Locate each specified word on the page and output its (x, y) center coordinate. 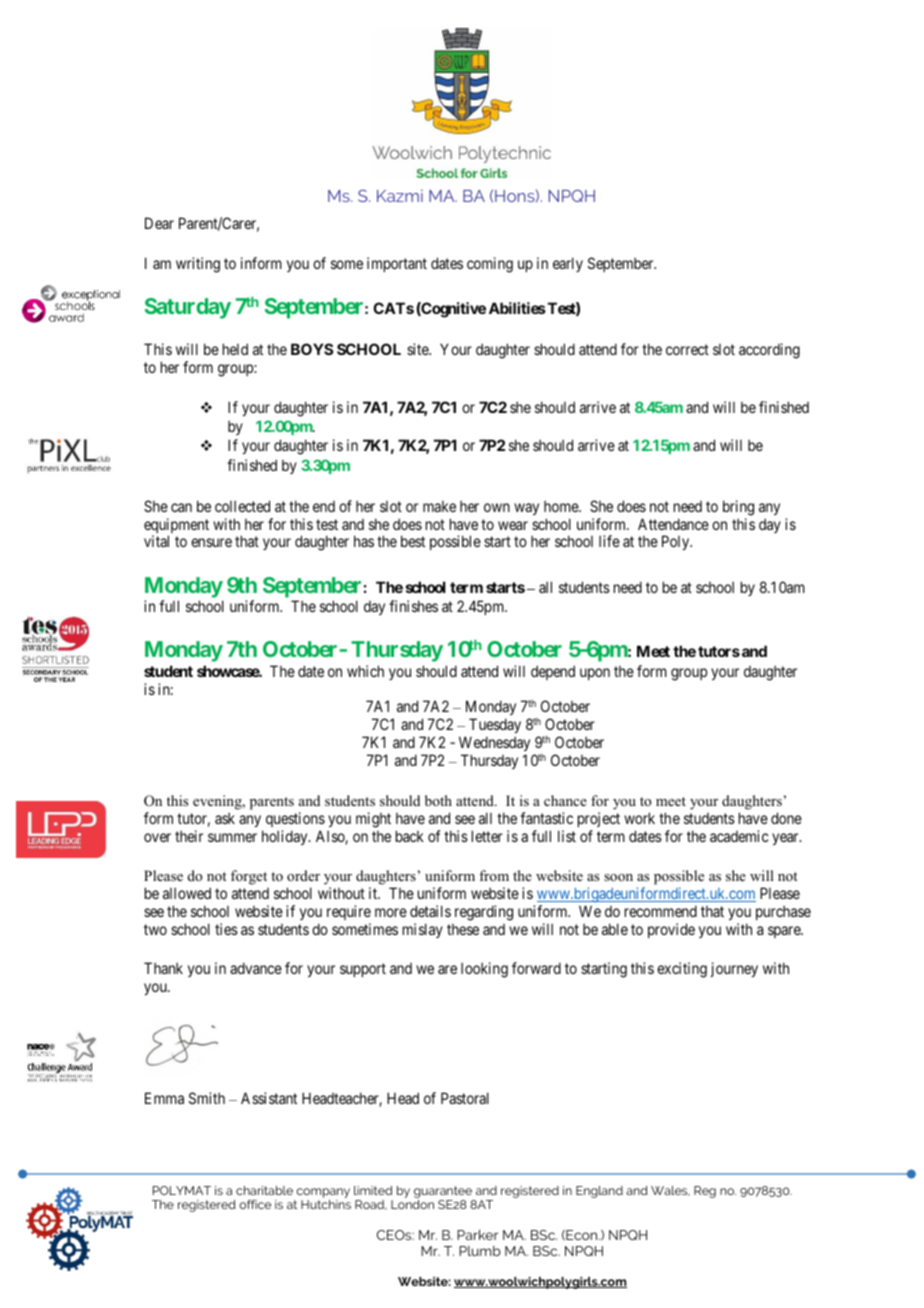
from (494, 875)
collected (242, 506)
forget (249, 877)
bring (738, 508)
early (568, 264)
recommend (661, 911)
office (255, 1204)
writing (198, 265)
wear (513, 525)
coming (490, 265)
